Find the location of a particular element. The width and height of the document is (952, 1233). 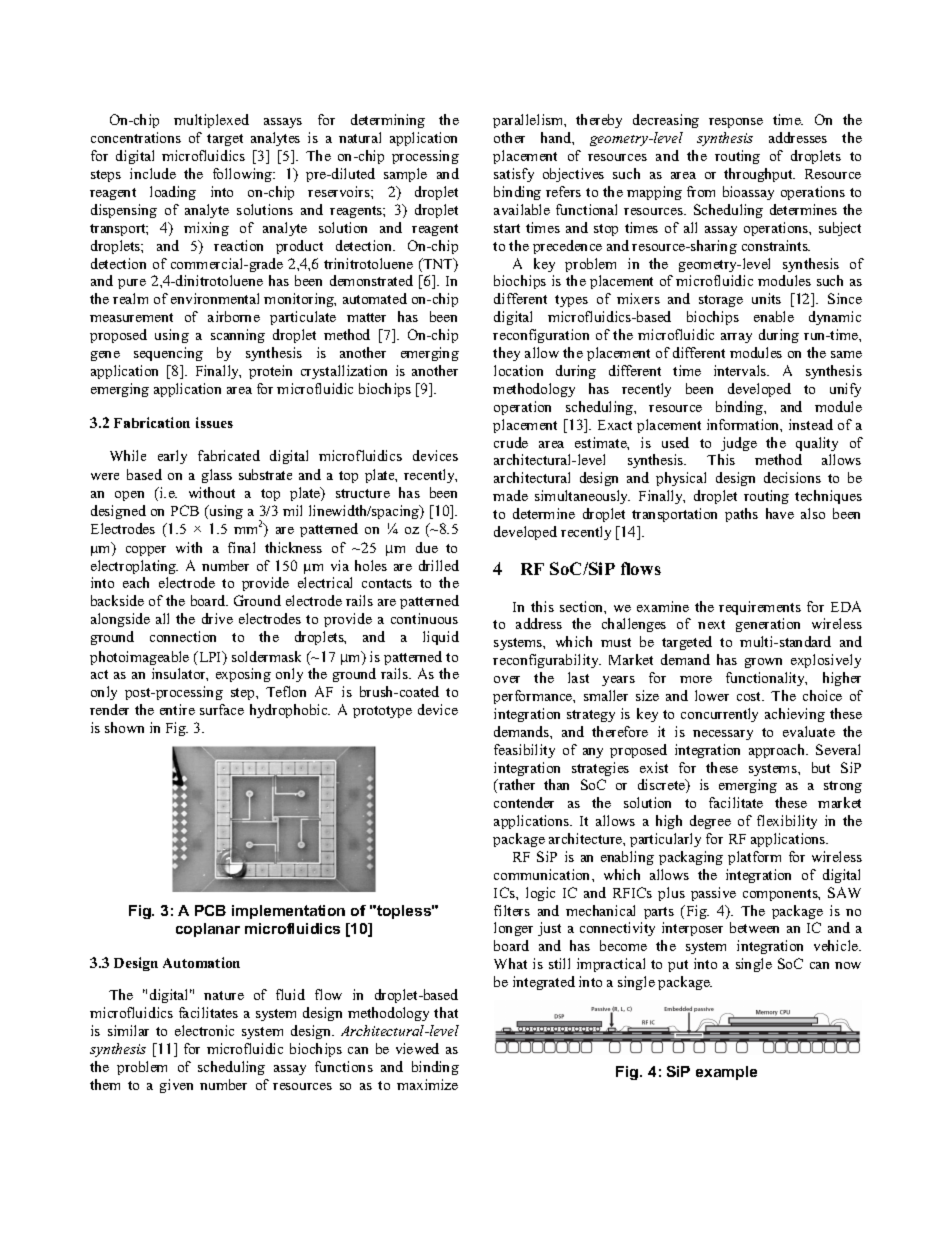

contender is located at coordinates (524, 802).
